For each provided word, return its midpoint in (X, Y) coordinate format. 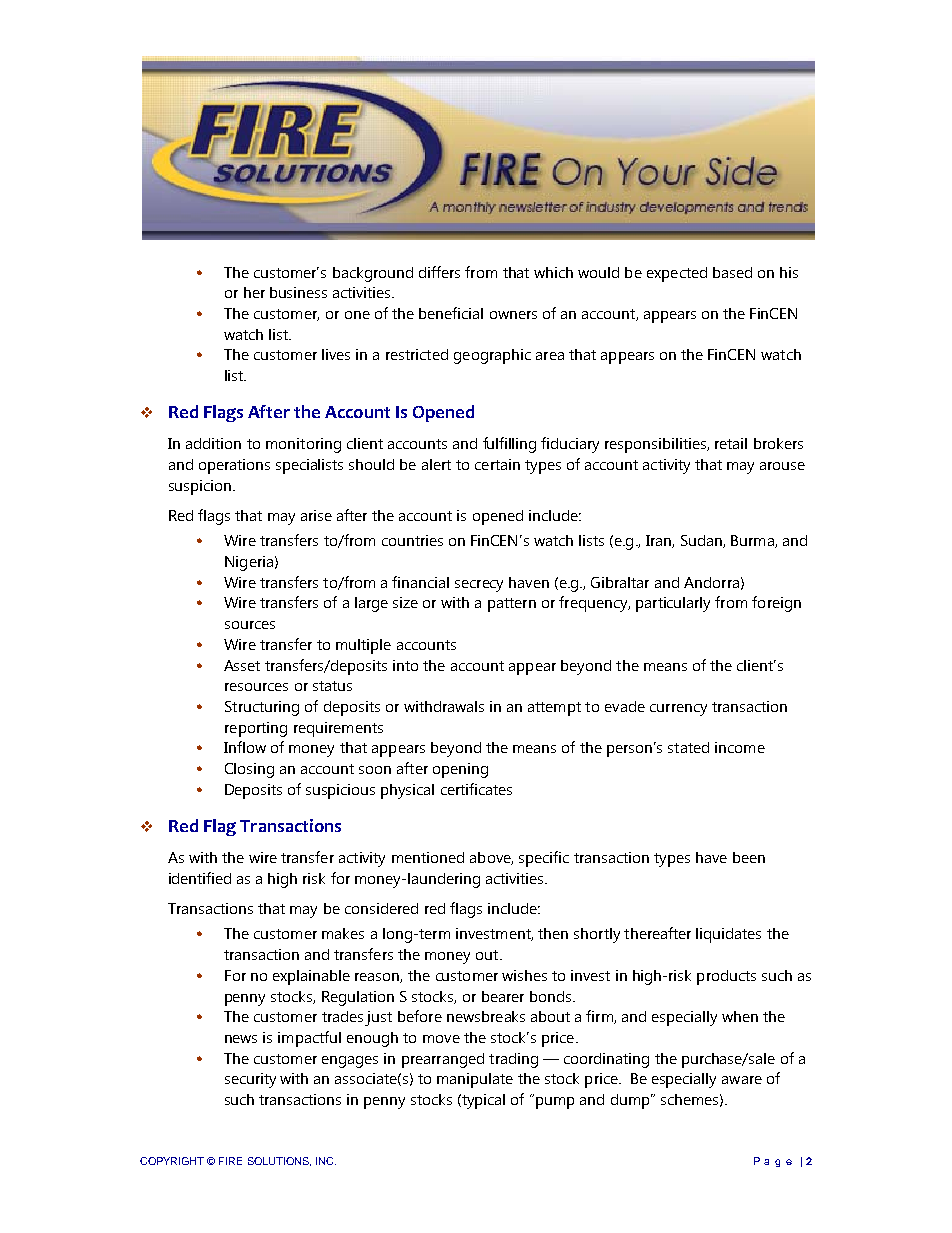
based (732, 272)
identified (200, 878)
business (298, 292)
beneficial (451, 313)
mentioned (428, 857)
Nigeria (249, 563)
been (749, 857)
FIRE (230, 1161)
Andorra (711, 582)
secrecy (479, 586)
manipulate (475, 1080)
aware (742, 1080)
